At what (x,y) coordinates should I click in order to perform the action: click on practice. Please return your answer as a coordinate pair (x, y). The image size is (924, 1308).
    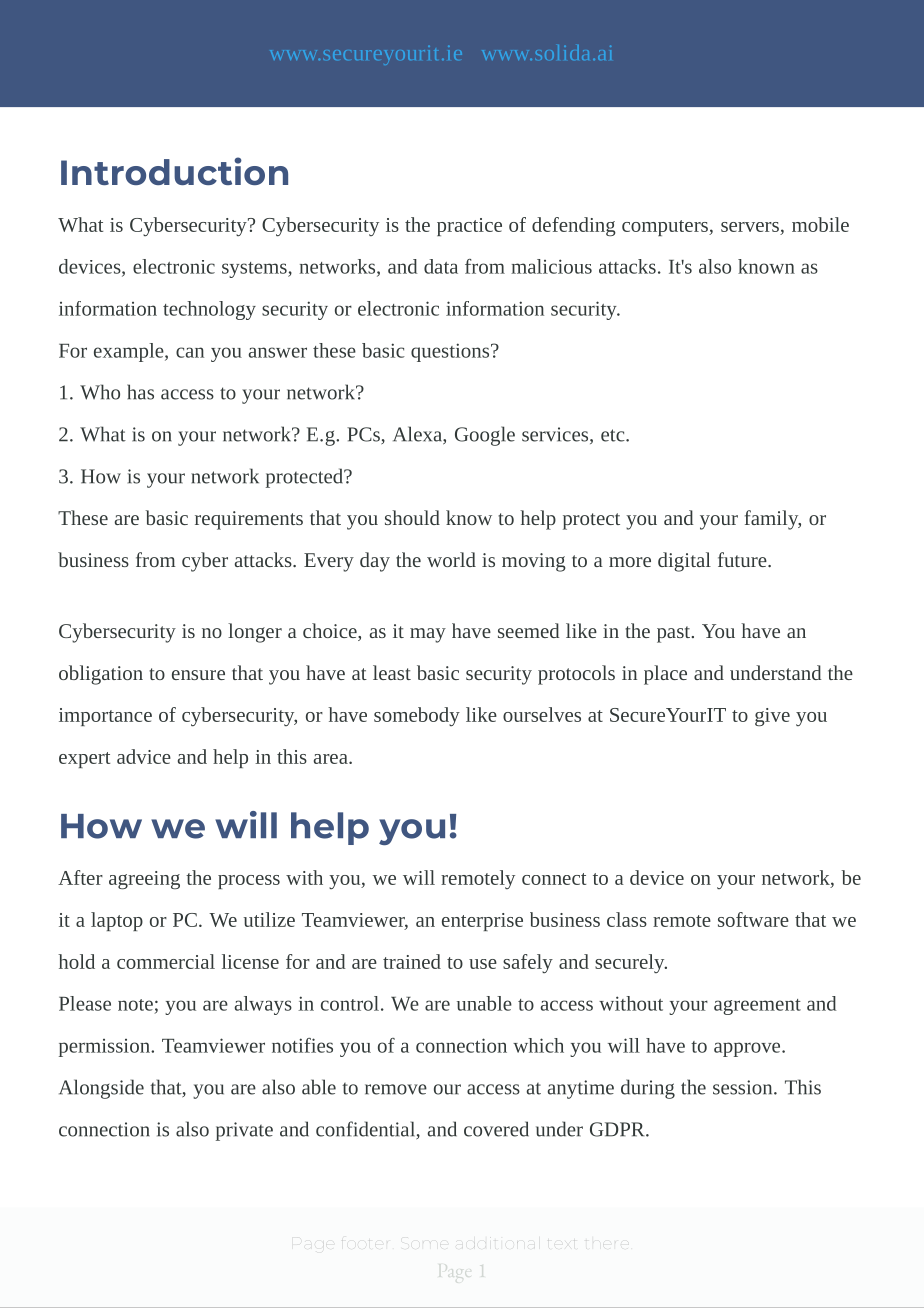
    Looking at the image, I should click on (469, 227).
